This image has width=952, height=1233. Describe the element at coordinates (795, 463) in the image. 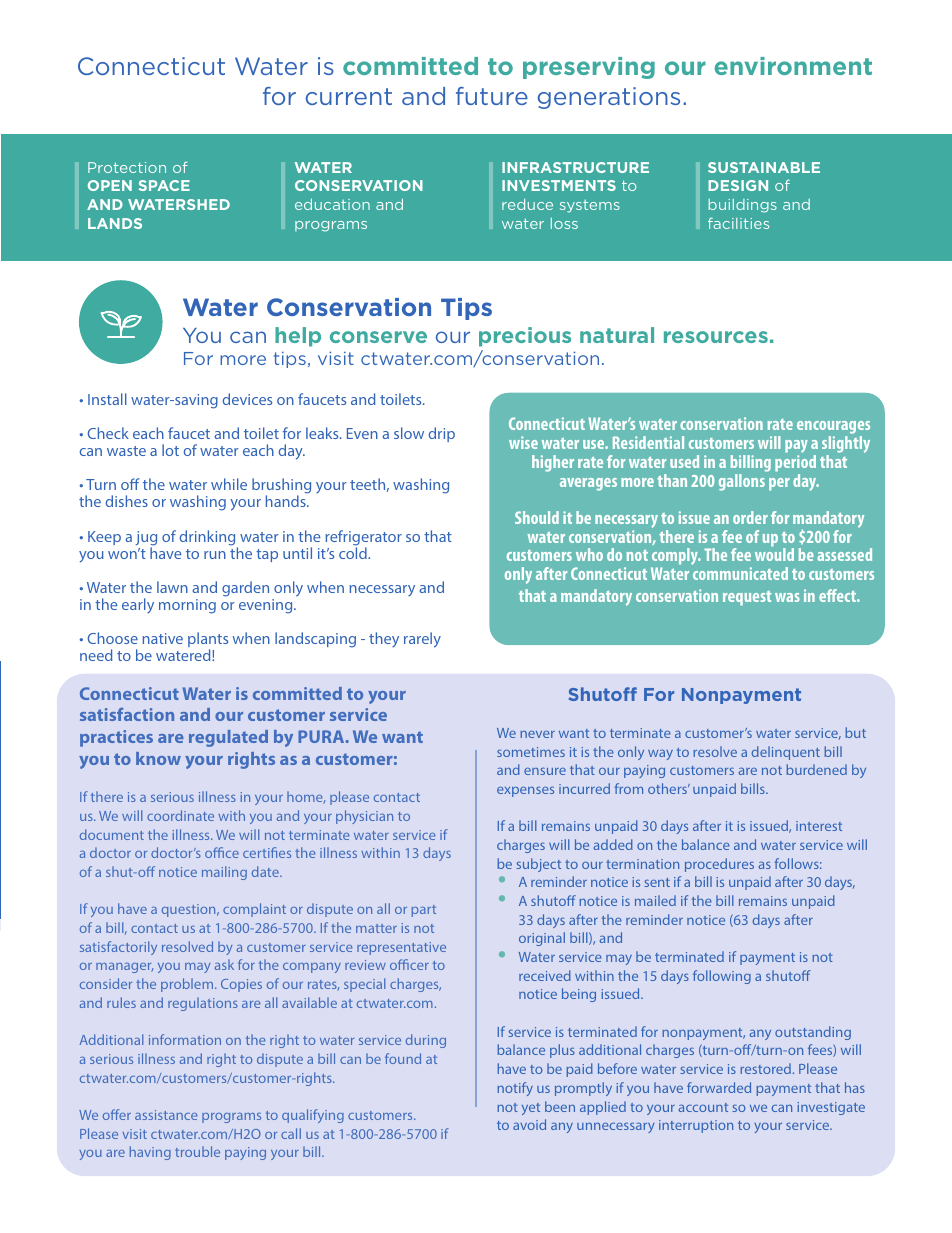

I see `period` at that location.
